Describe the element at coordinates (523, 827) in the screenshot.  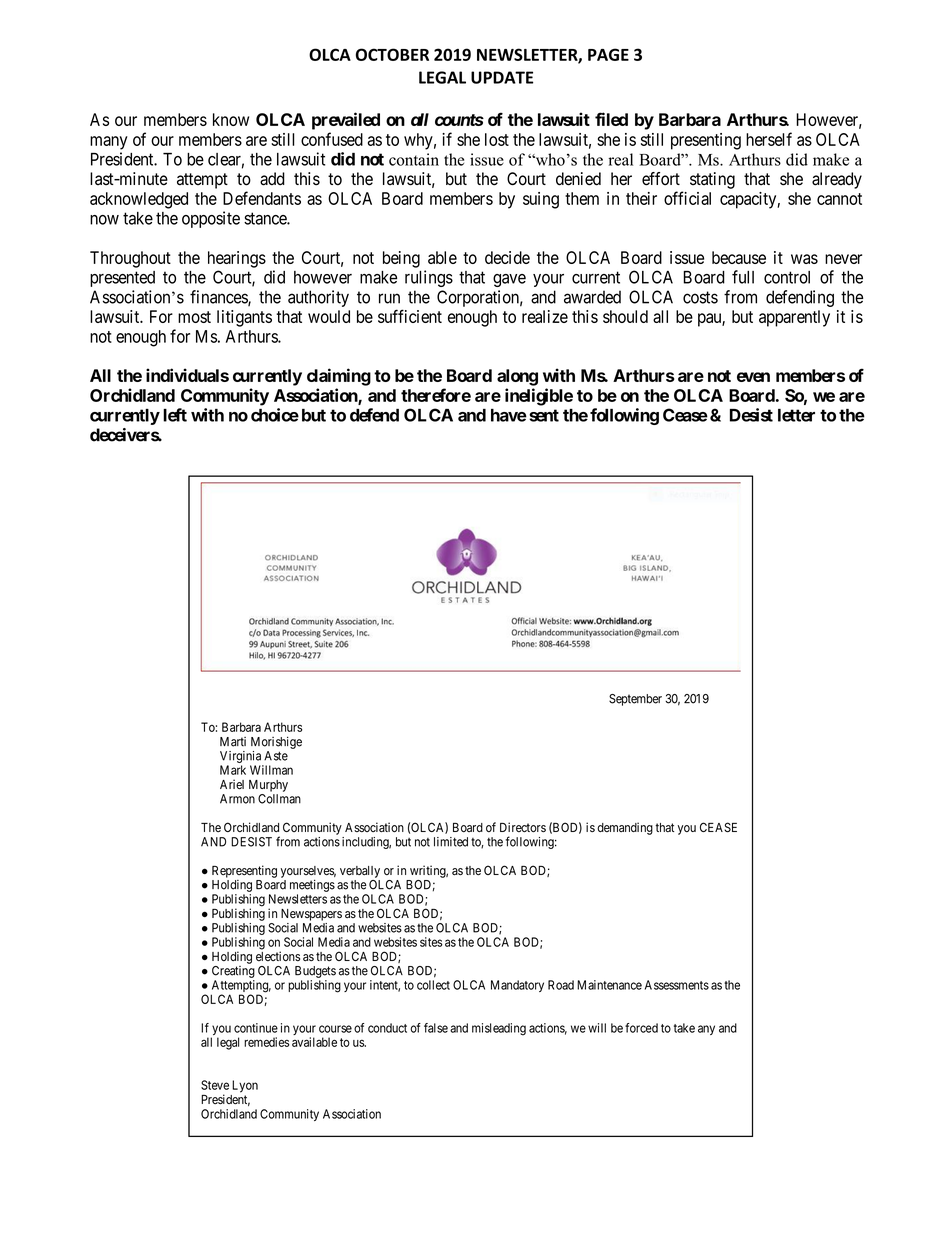
I see `Directors` at that location.
